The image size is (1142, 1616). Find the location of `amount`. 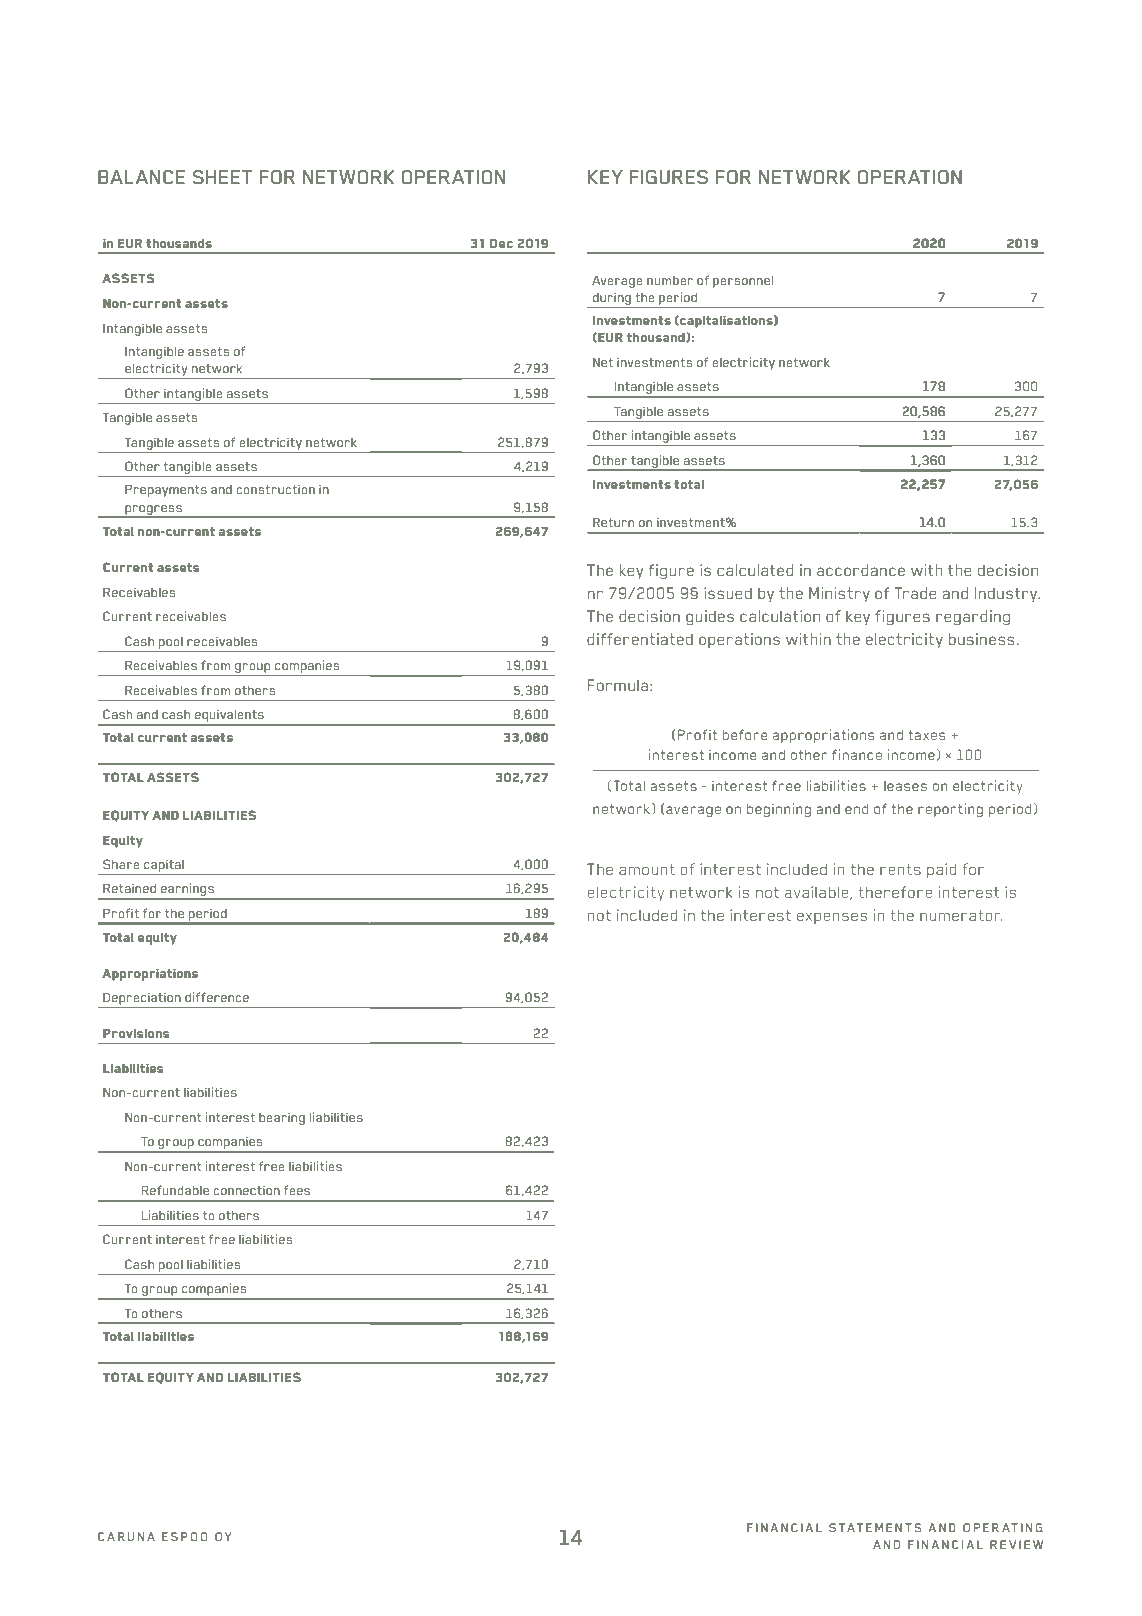

amount is located at coordinates (647, 869).
